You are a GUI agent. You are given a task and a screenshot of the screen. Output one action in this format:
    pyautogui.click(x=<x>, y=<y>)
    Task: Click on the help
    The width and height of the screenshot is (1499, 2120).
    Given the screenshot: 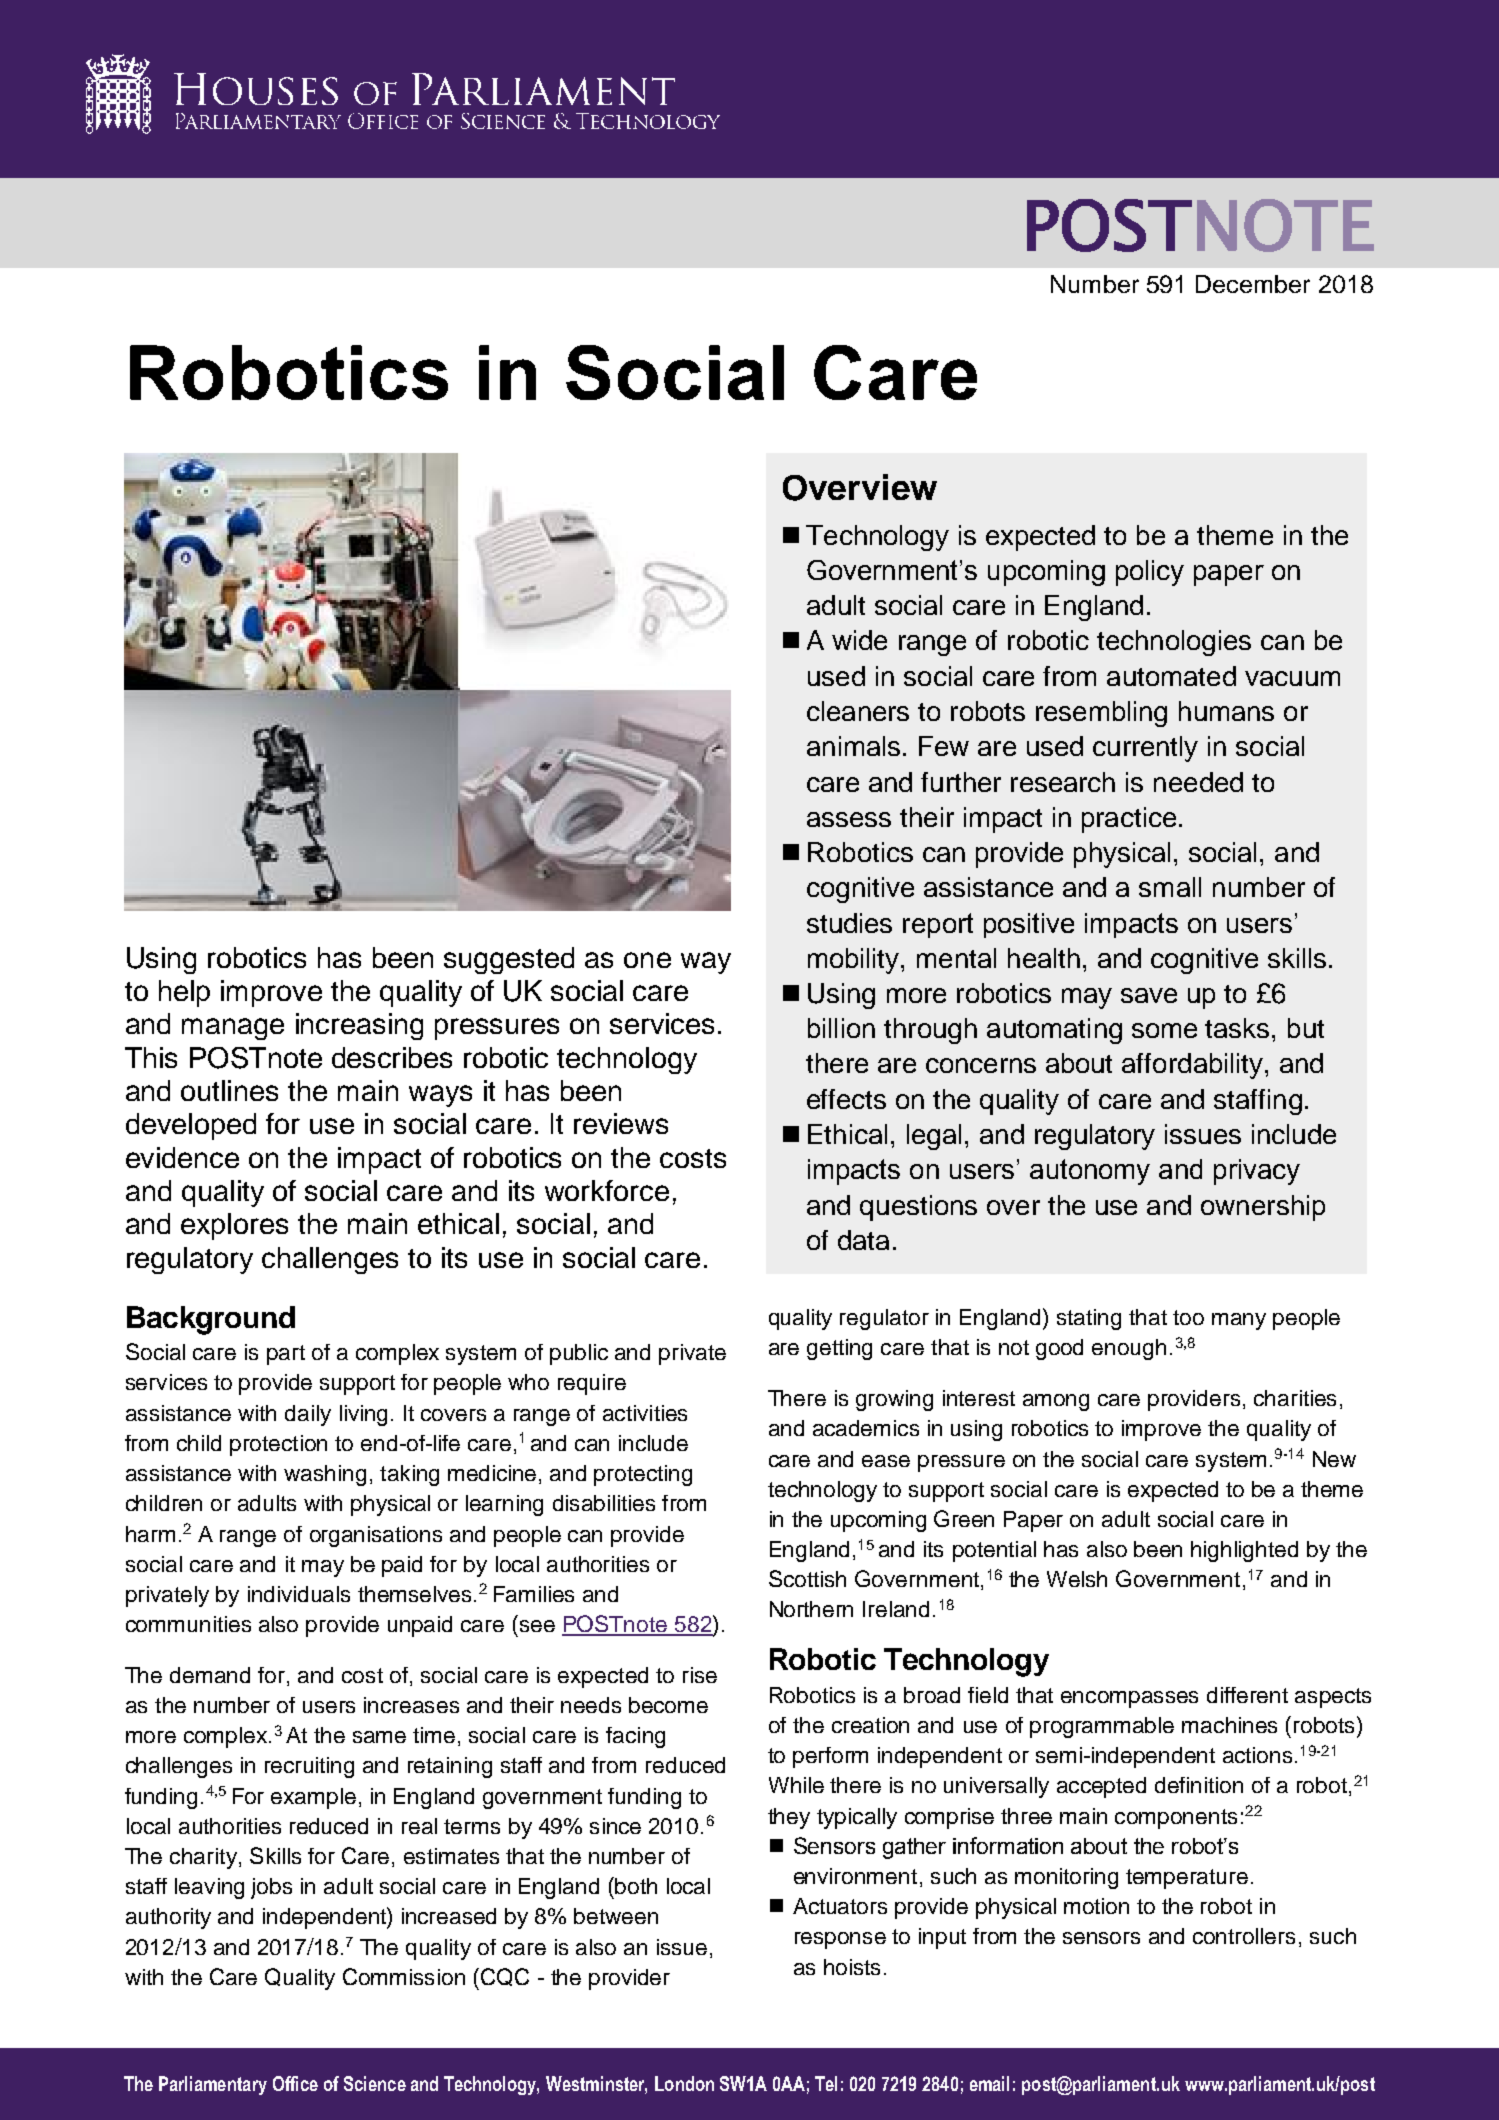 What is the action you would take?
    pyautogui.click(x=184, y=993)
